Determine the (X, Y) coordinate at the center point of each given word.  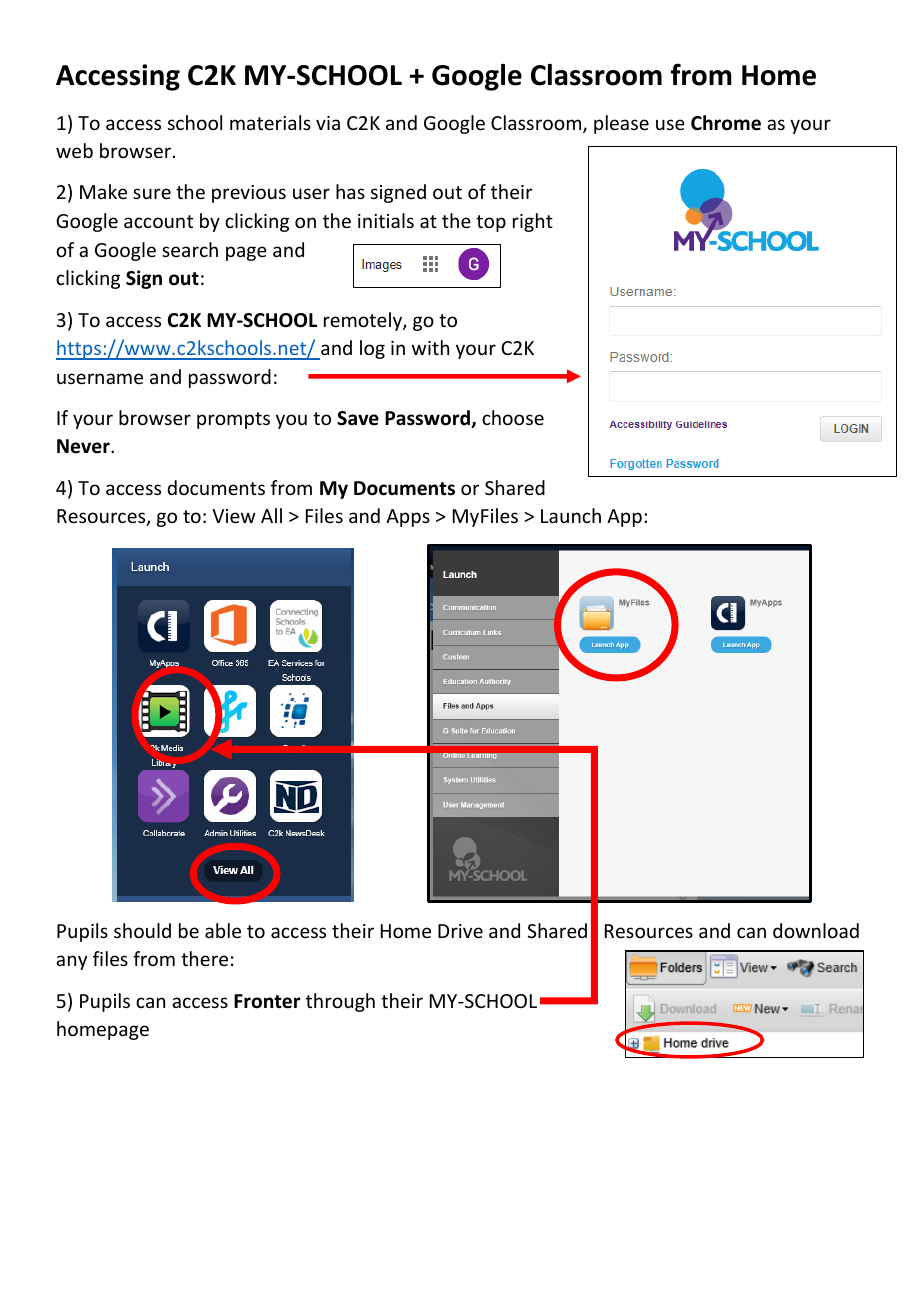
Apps (408, 518)
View (233, 516)
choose (513, 417)
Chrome (726, 123)
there (204, 958)
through (340, 1002)
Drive (460, 931)
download (816, 930)
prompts (233, 420)
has (350, 191)
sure (152, 193)
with (430, 347)
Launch (571, 515)
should (142, 930)
